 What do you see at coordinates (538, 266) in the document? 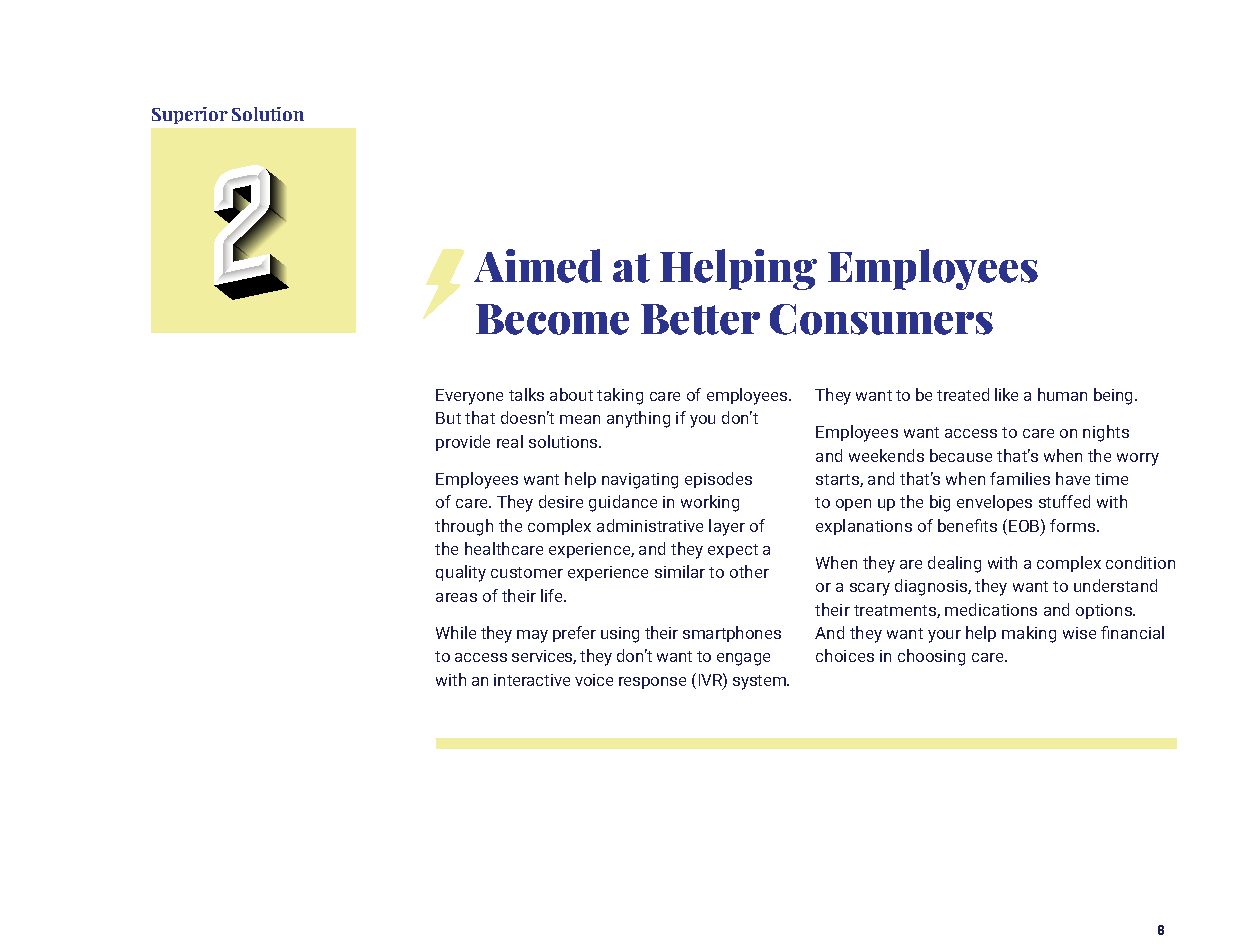
I see `Aimed` at bounding box center [538, 266].
